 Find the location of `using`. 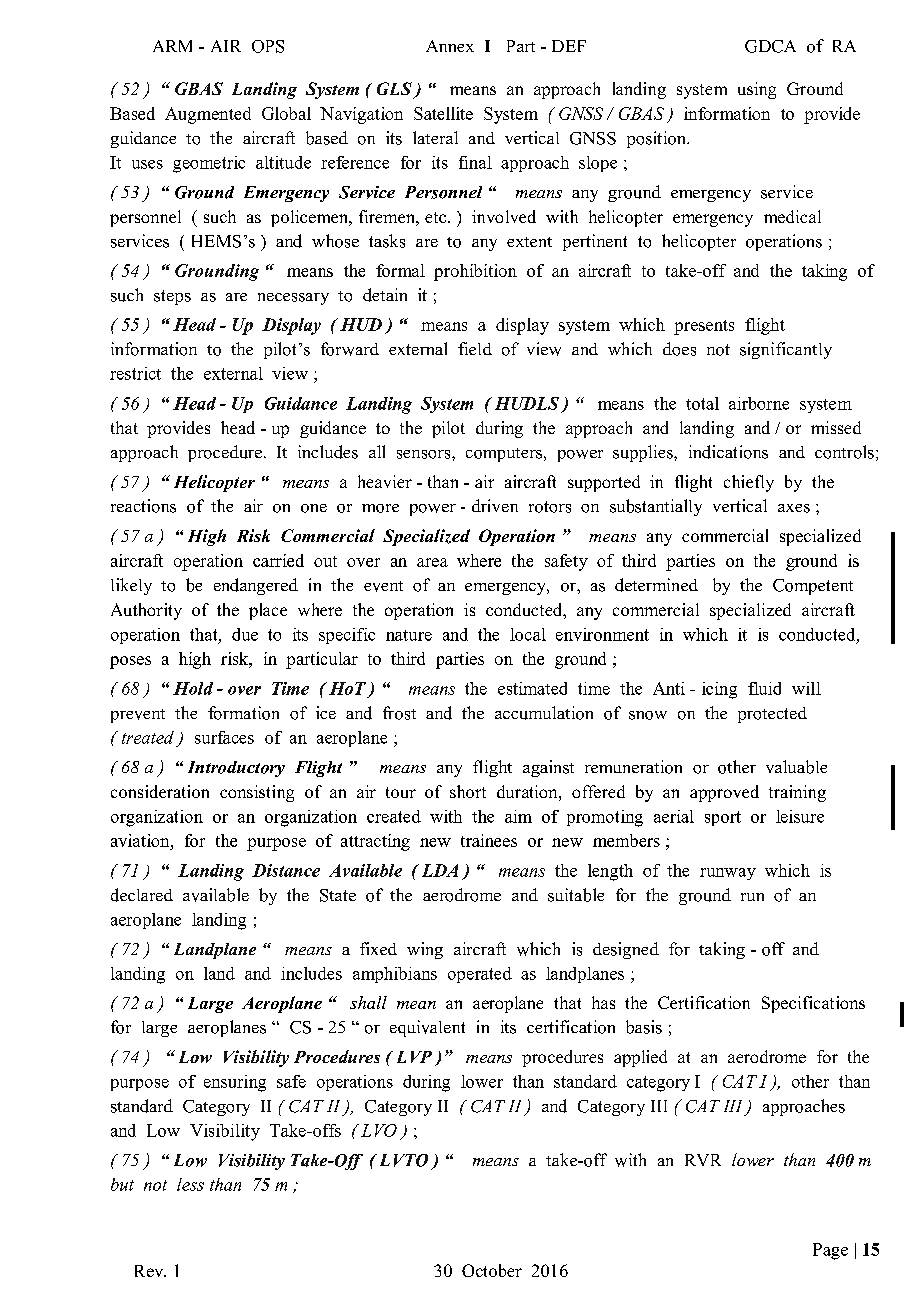

using is located at coordinates (757, 90).
